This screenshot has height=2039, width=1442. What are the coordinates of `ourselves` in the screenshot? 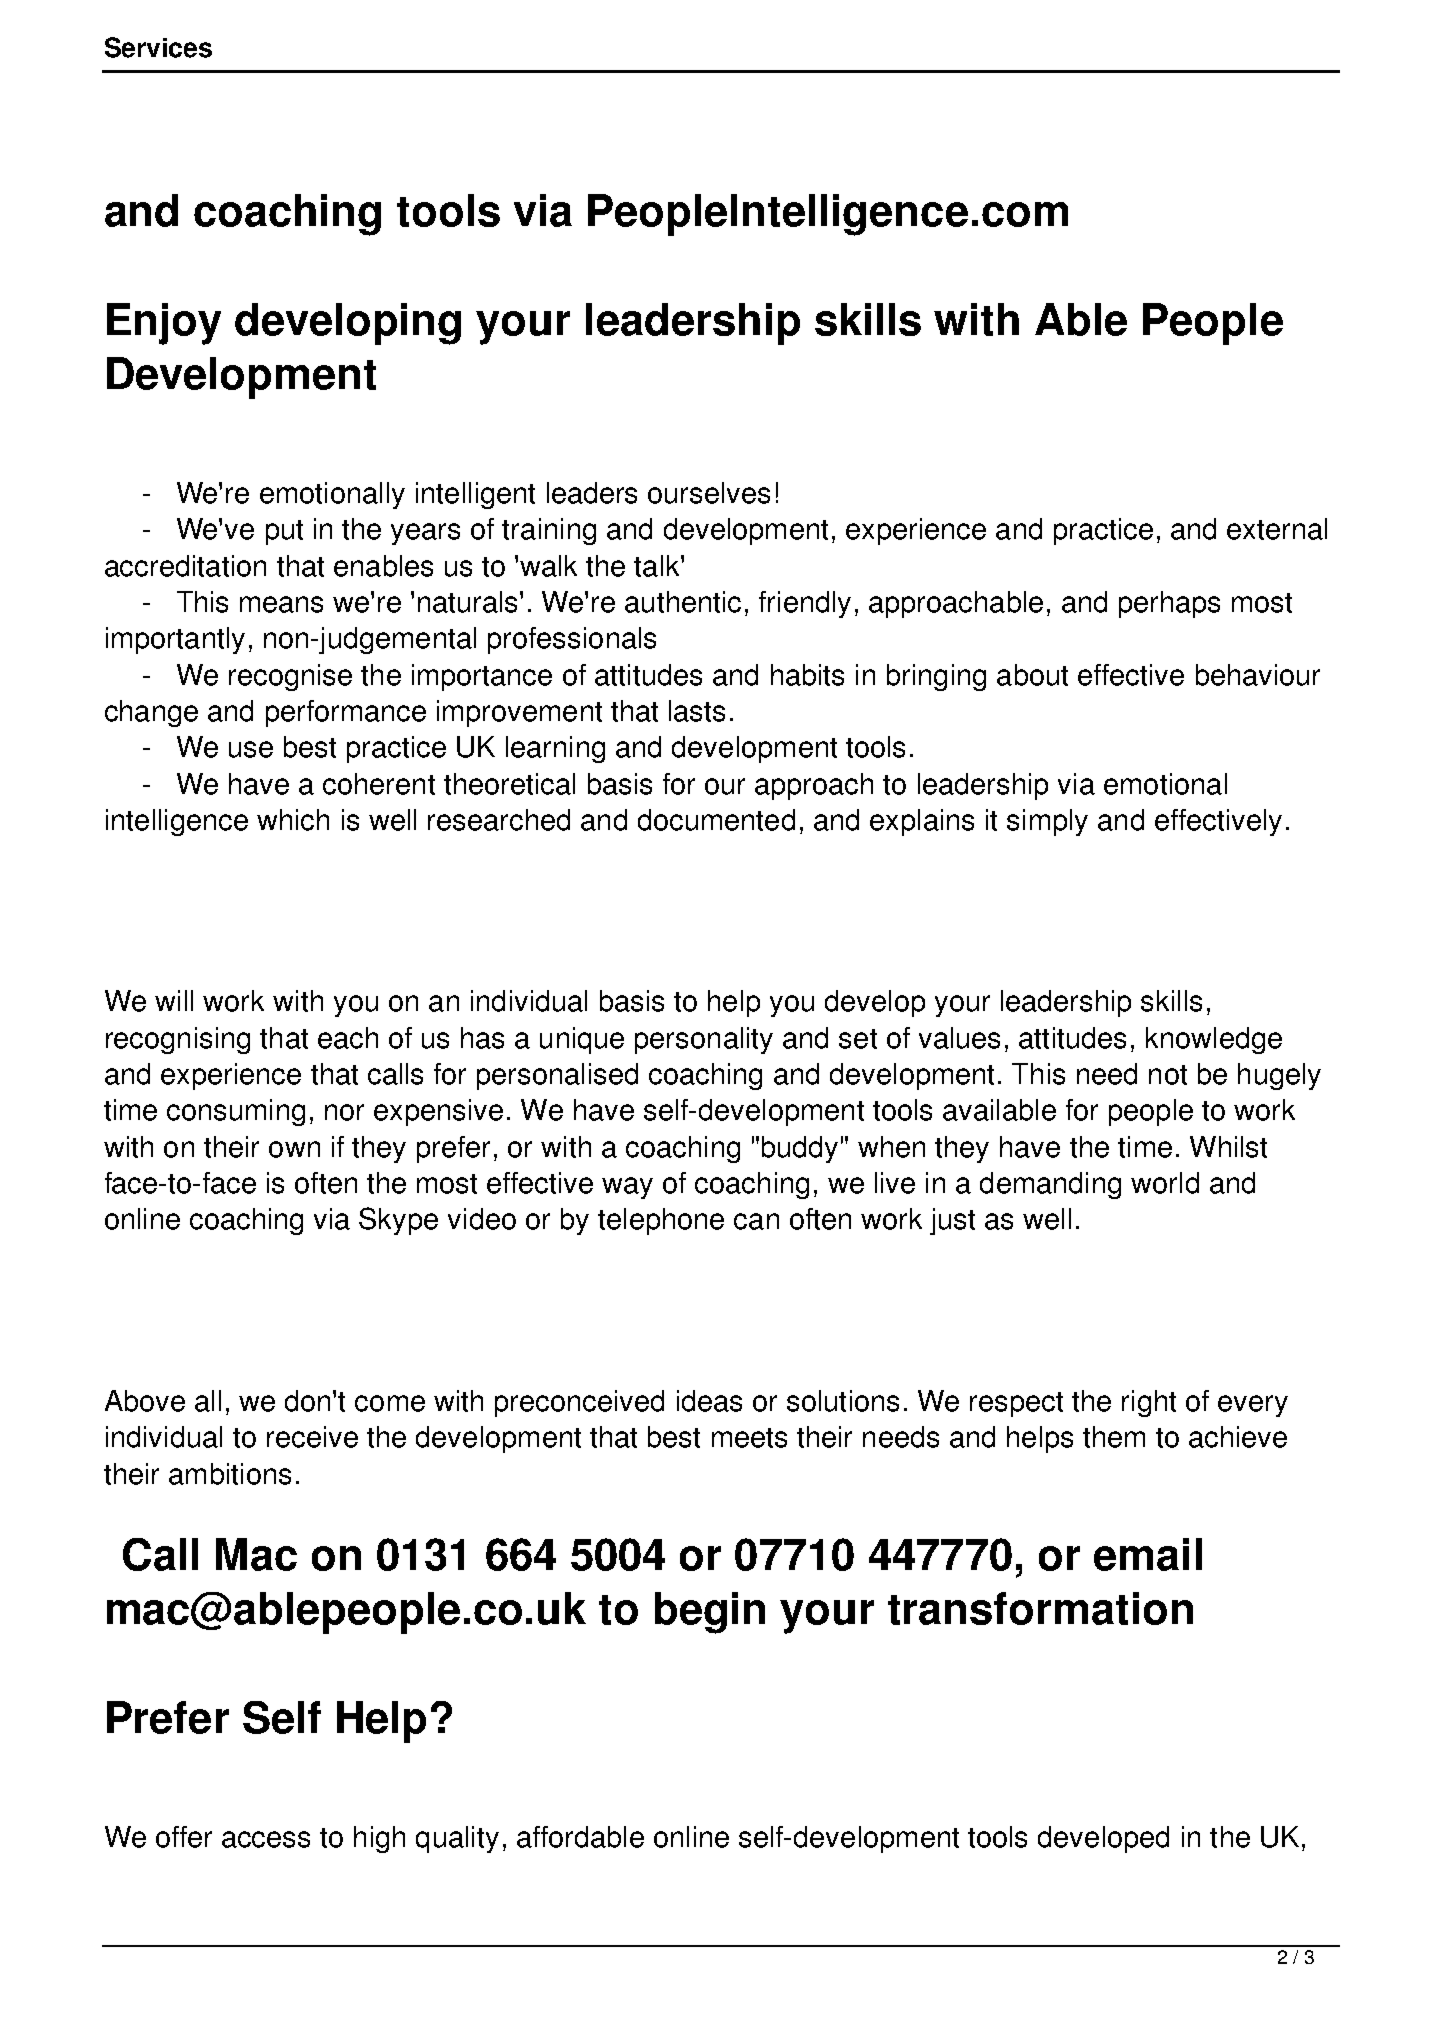 It's located at (709, 493).
